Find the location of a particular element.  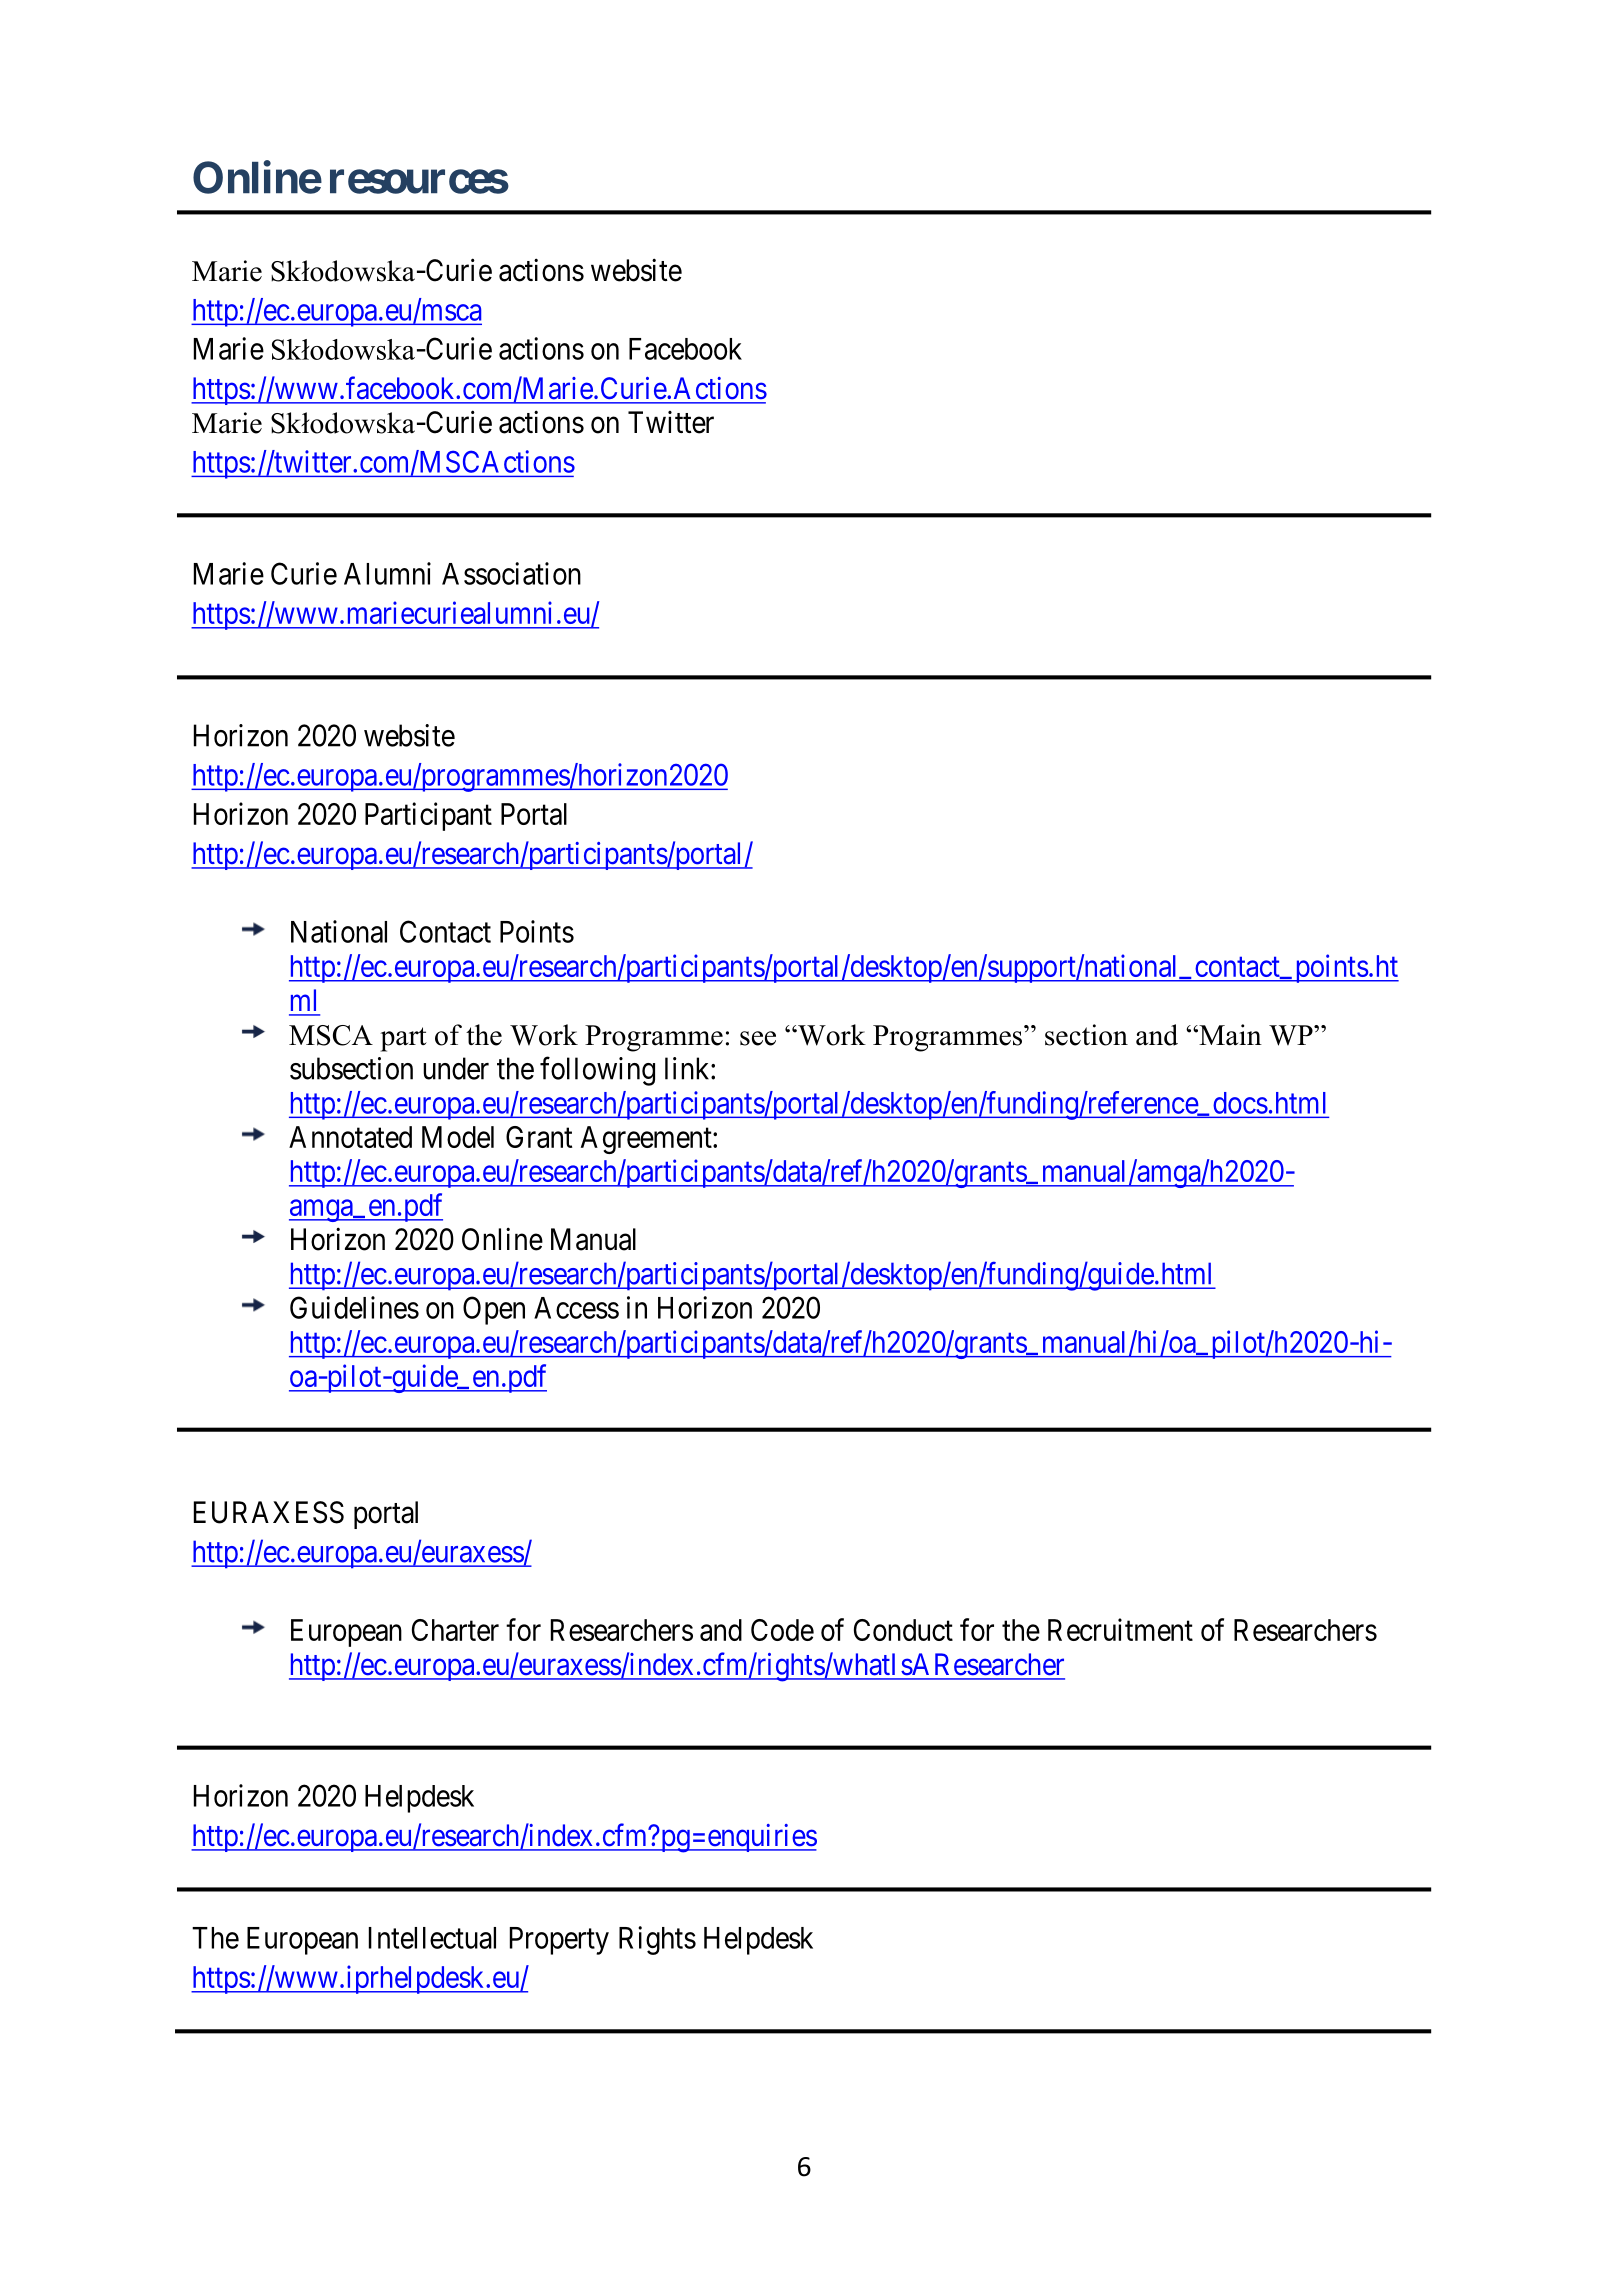

Conduct is located at coordinates (903, 1630).
